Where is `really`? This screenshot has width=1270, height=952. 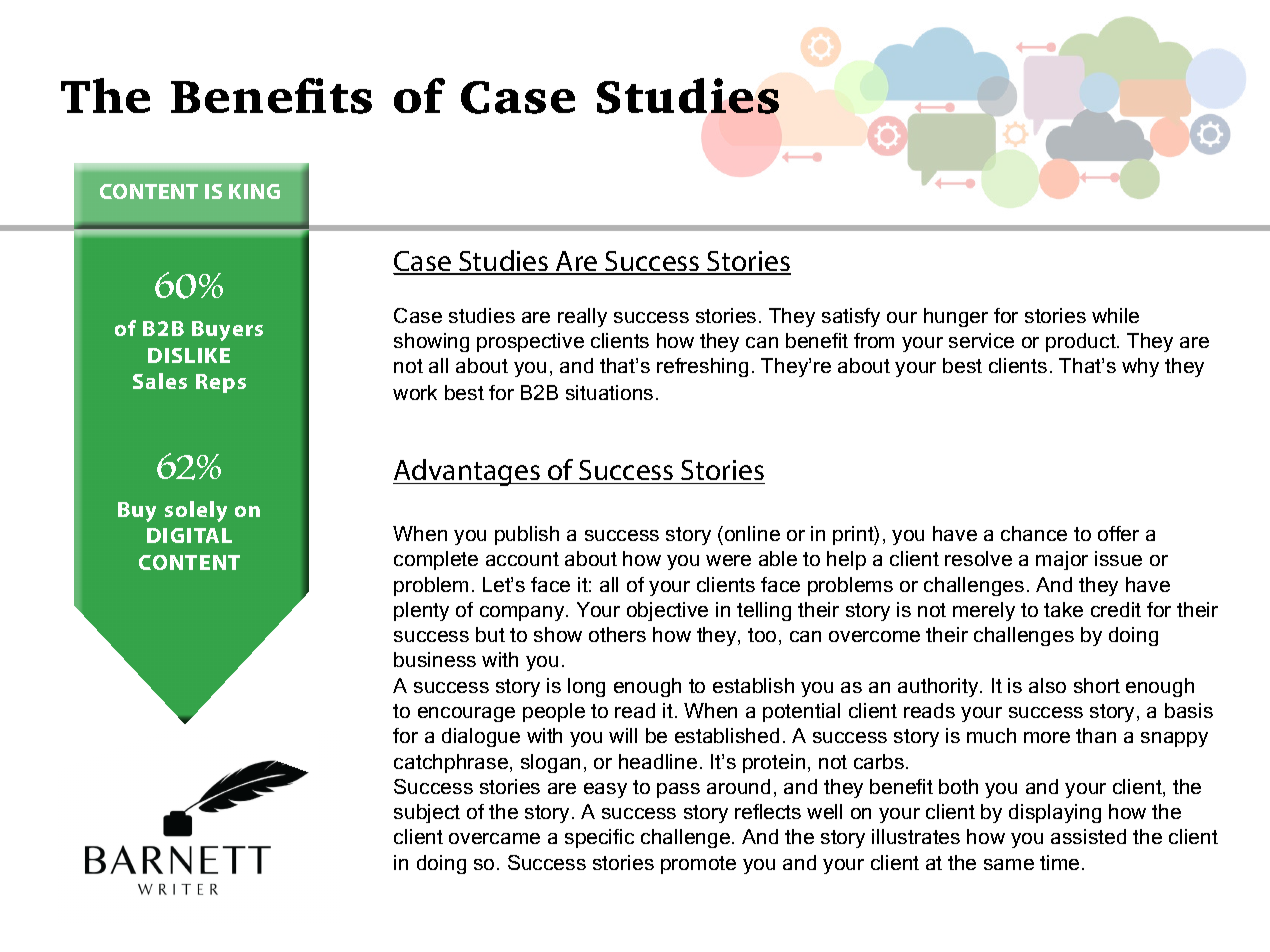 really is located at coordinates (582, 317).
